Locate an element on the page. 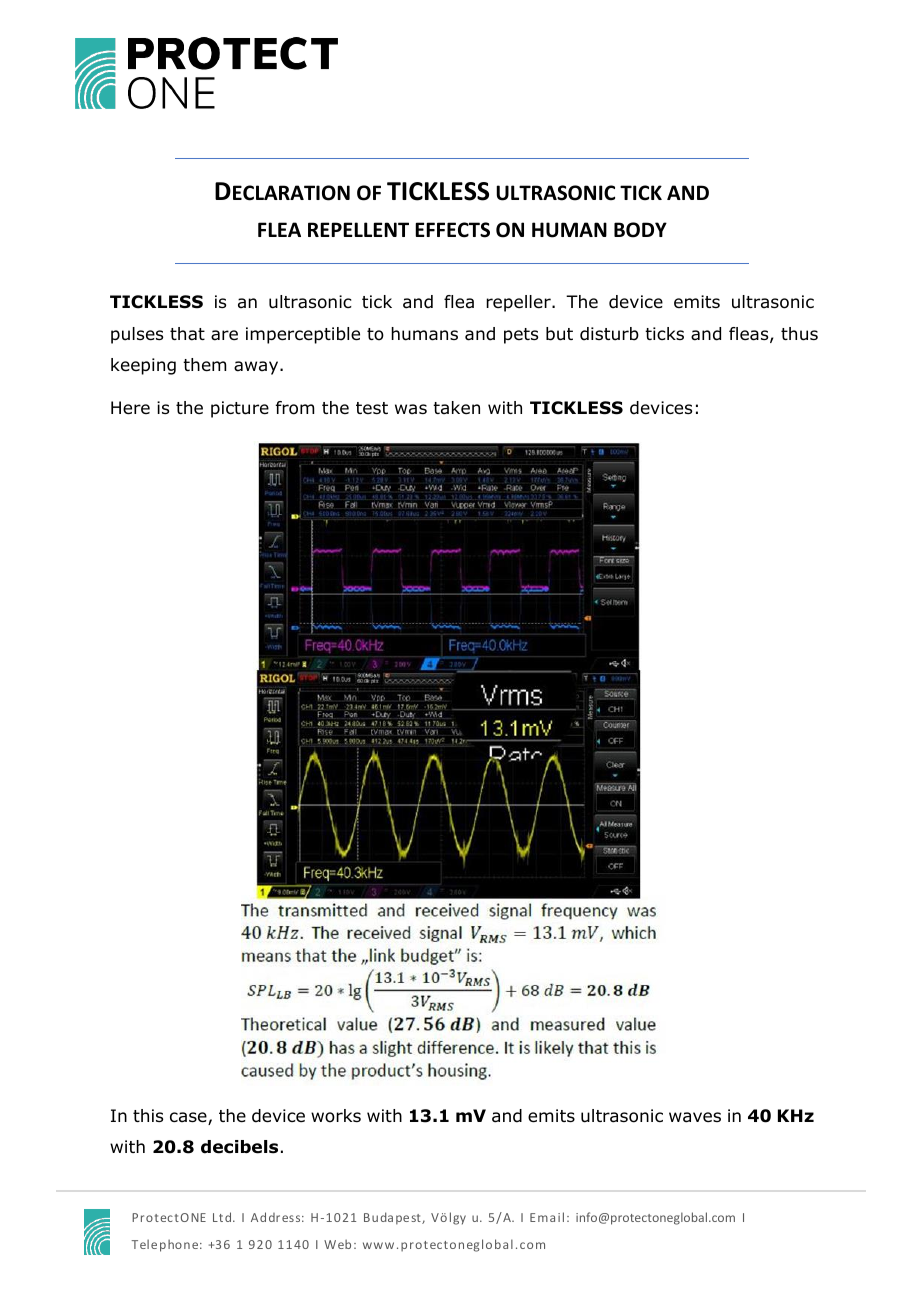 The width and height of the page is (924, 1308). works is located at coordinates (336, 1116).
